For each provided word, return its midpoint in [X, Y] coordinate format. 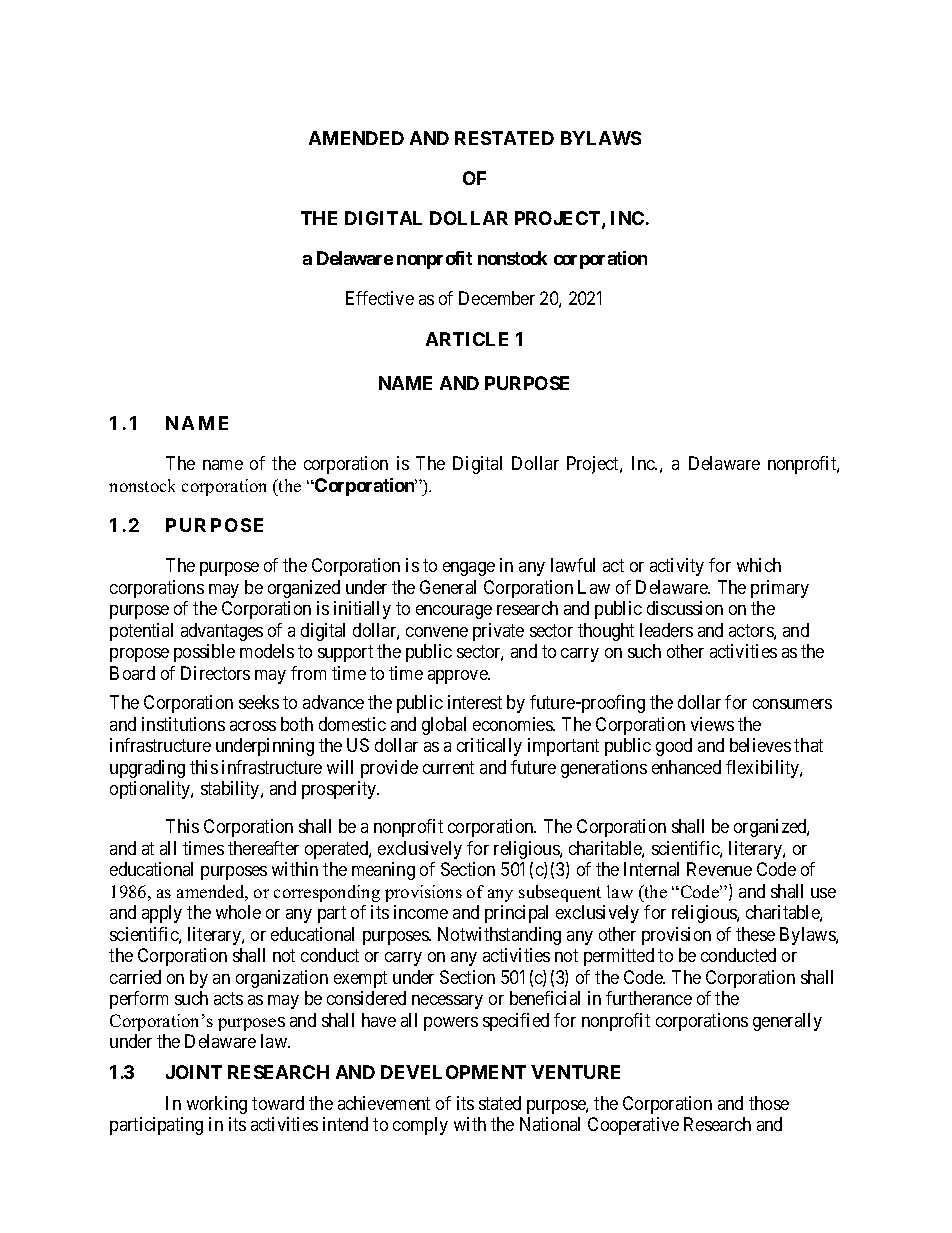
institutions [183, 724]
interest [475, 702]
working [217, 1105]
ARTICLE [467, 339]
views [712, 724]
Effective [380, 298]
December [497, 298]
